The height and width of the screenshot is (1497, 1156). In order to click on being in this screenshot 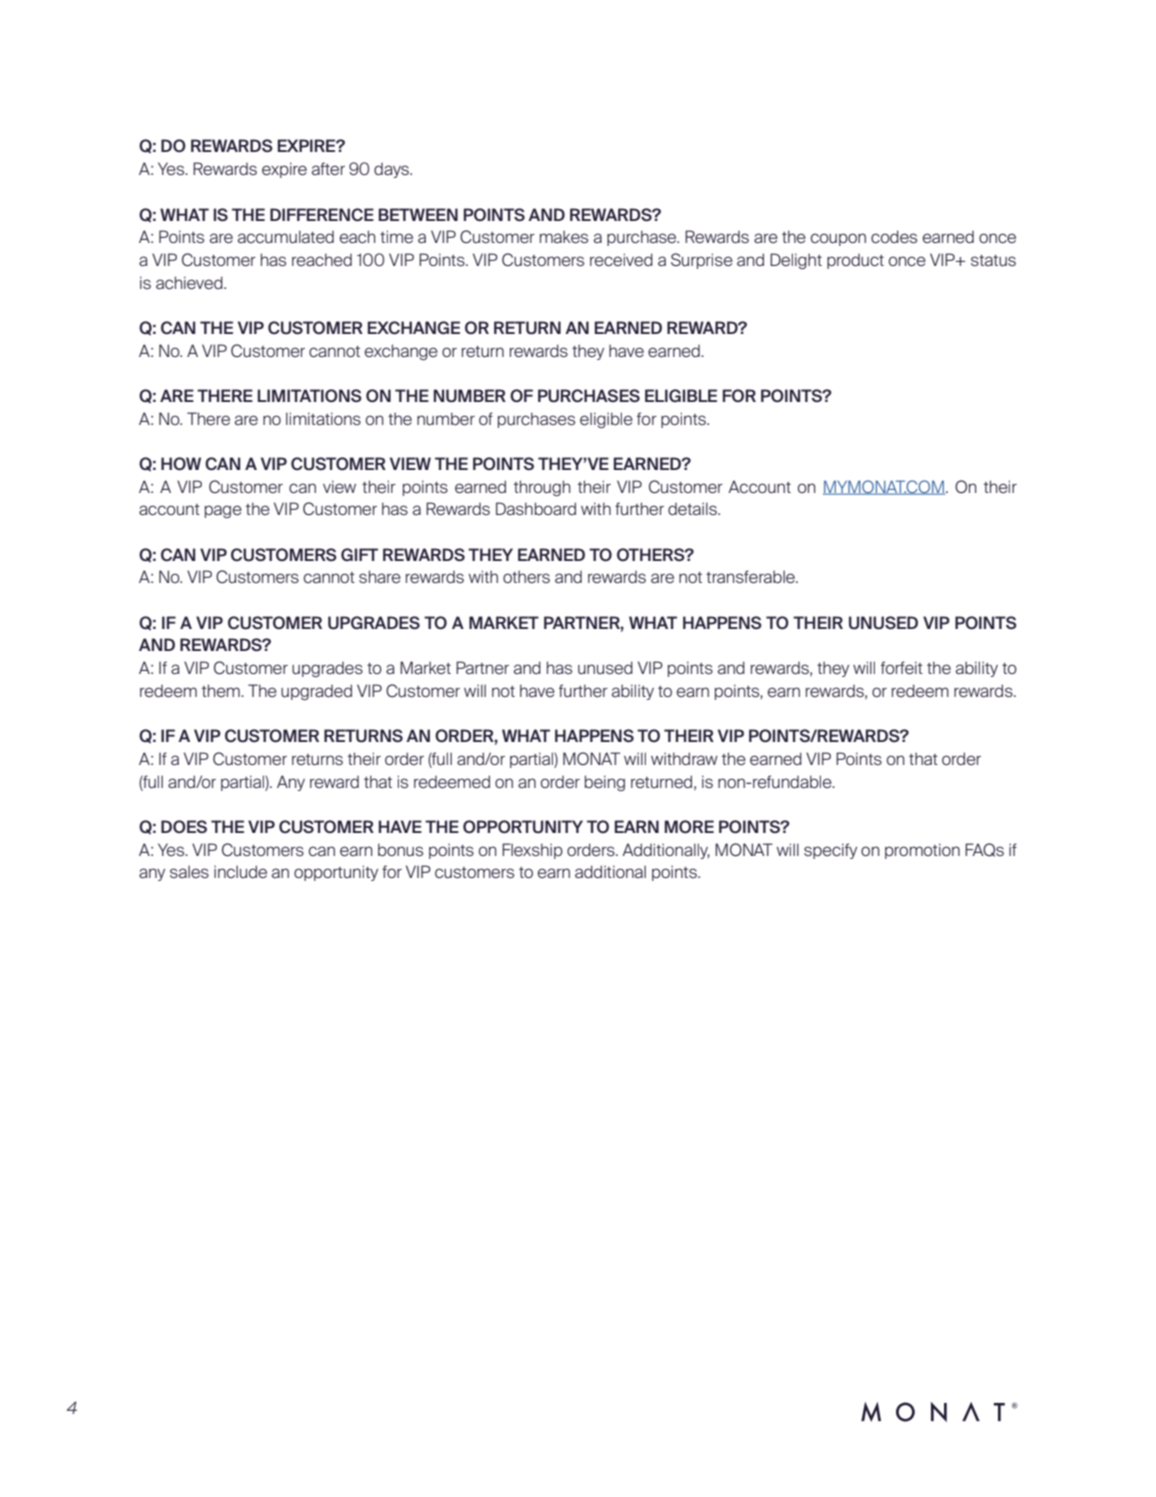, I will do `click(605, 783)`.
